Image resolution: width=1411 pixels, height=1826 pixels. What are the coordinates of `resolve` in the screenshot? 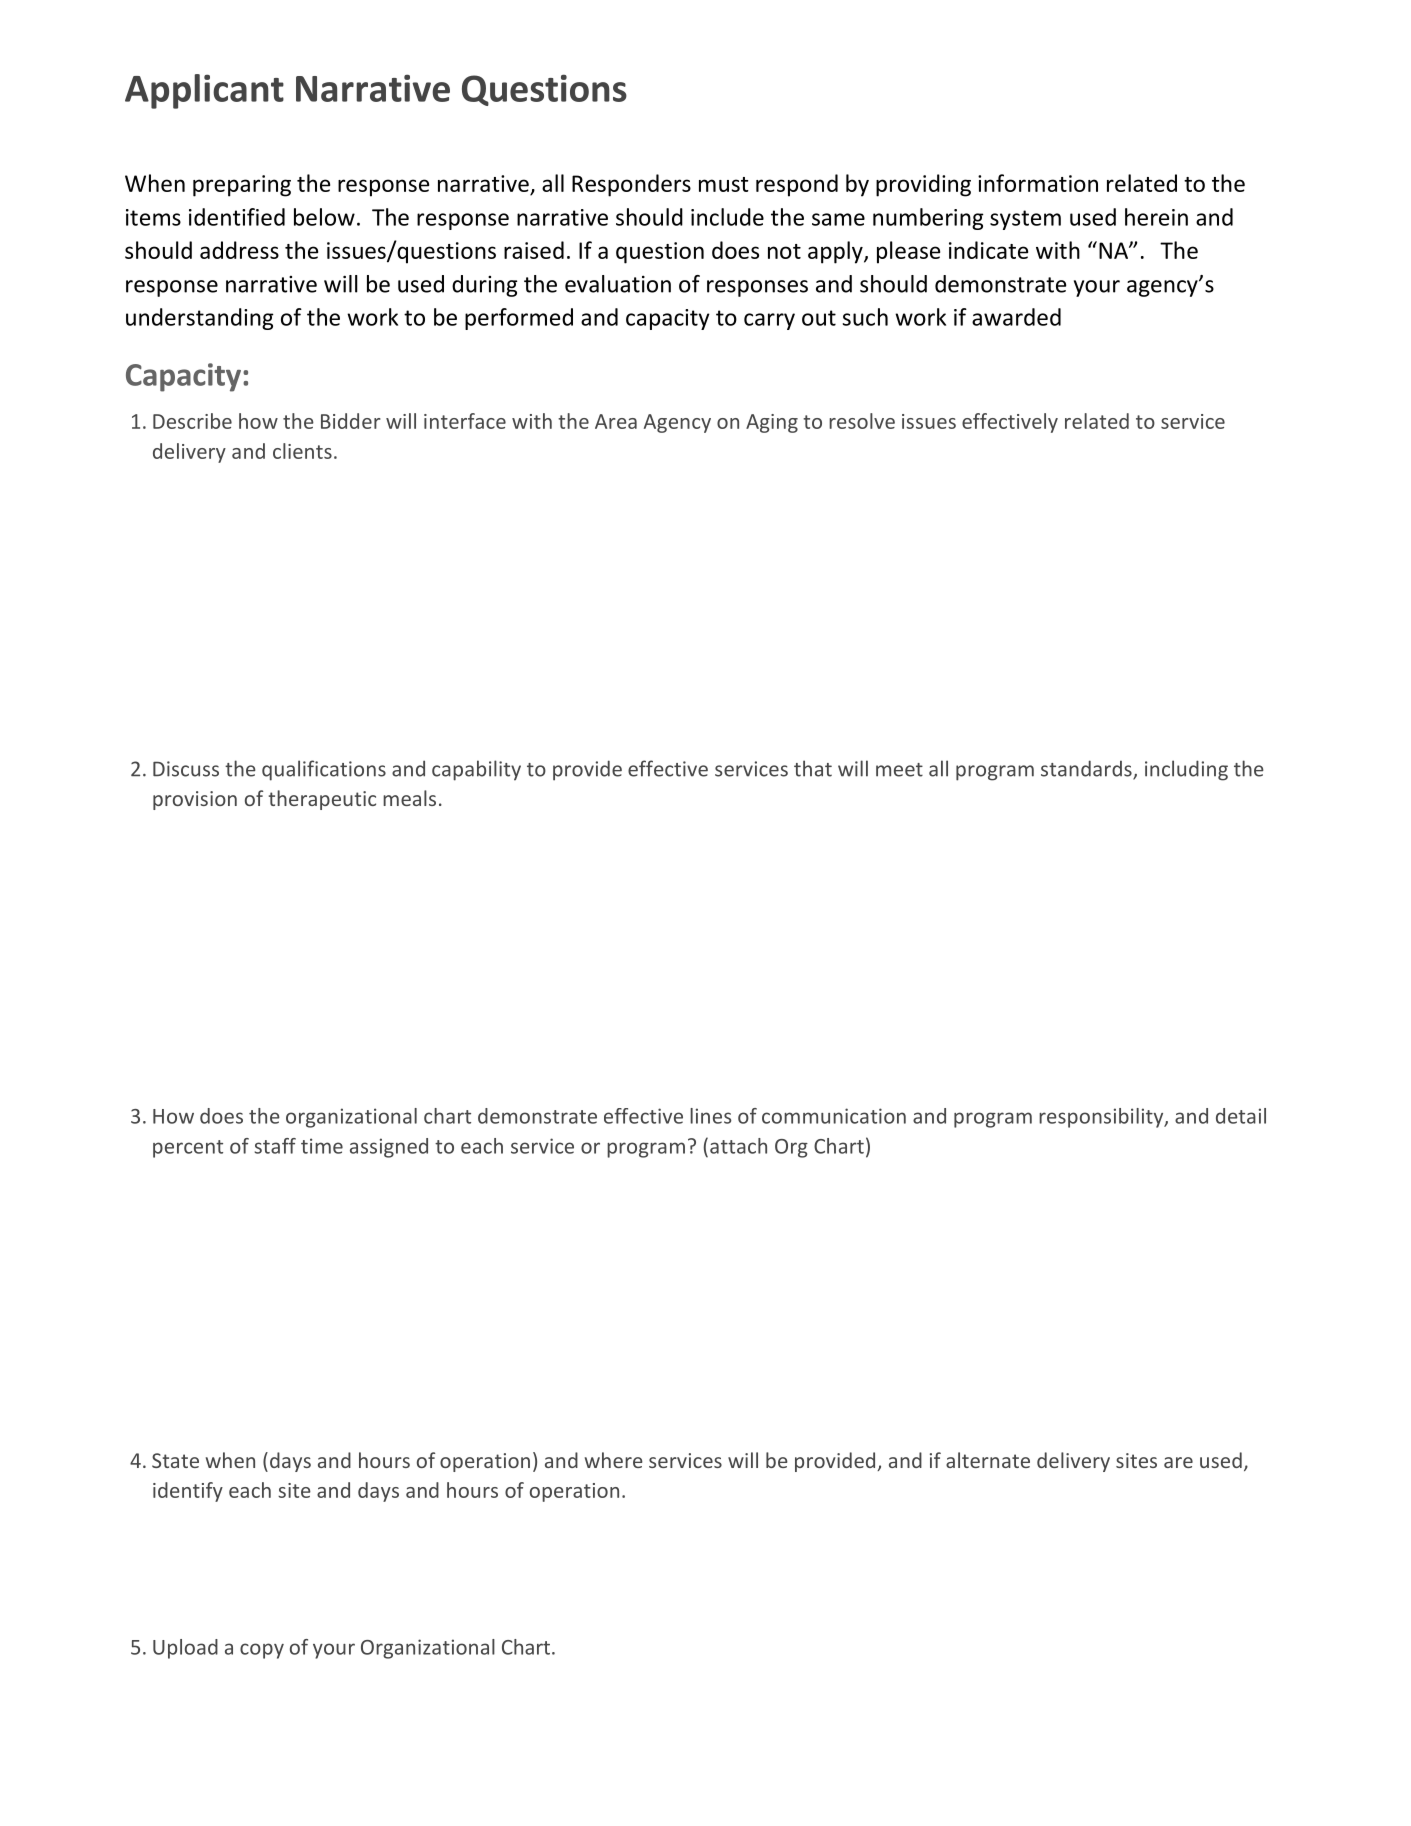 It's located at (862, 421).
